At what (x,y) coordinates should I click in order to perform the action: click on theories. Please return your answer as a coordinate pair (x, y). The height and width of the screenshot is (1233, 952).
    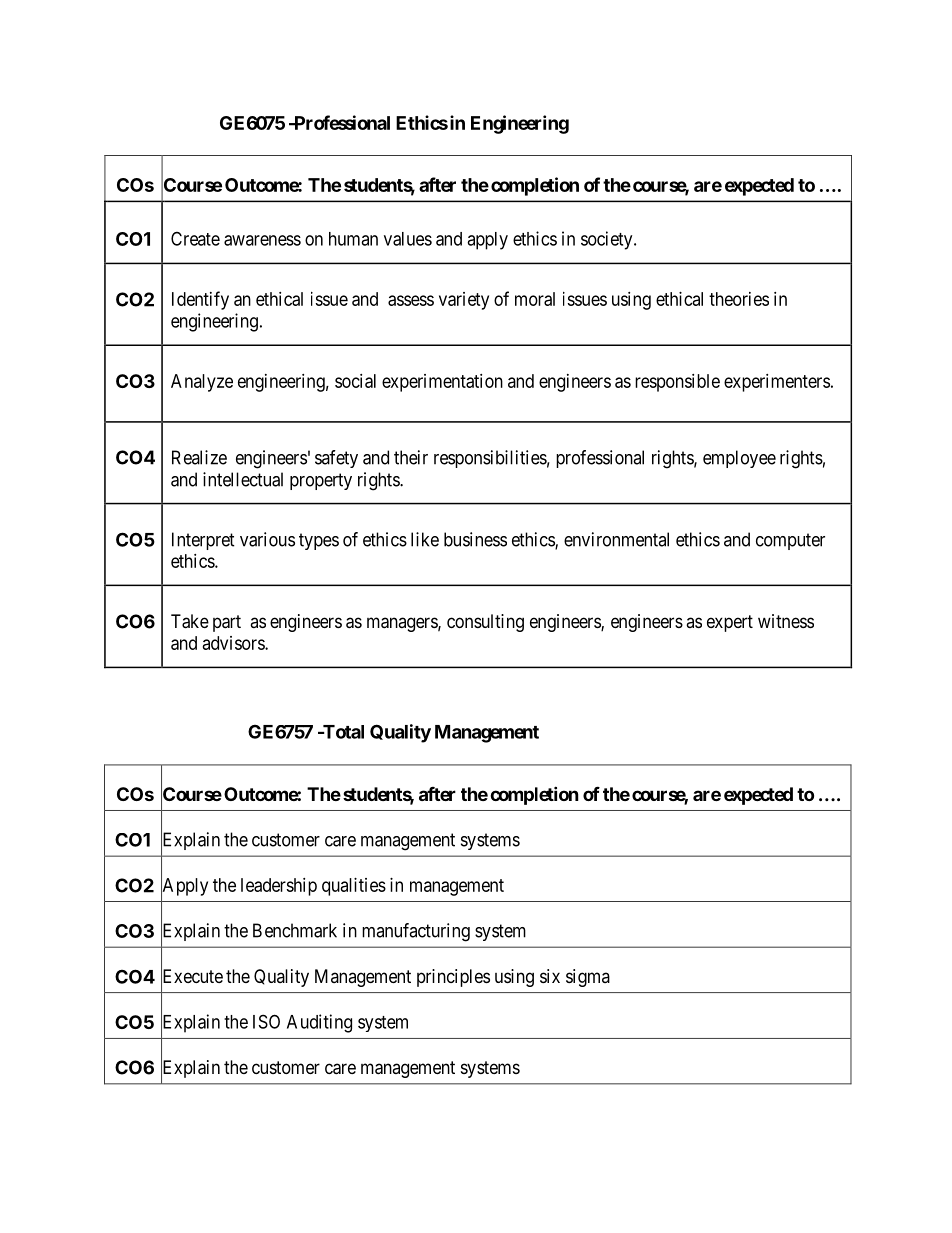
    Looking at the image, I should click on (739, 299).
